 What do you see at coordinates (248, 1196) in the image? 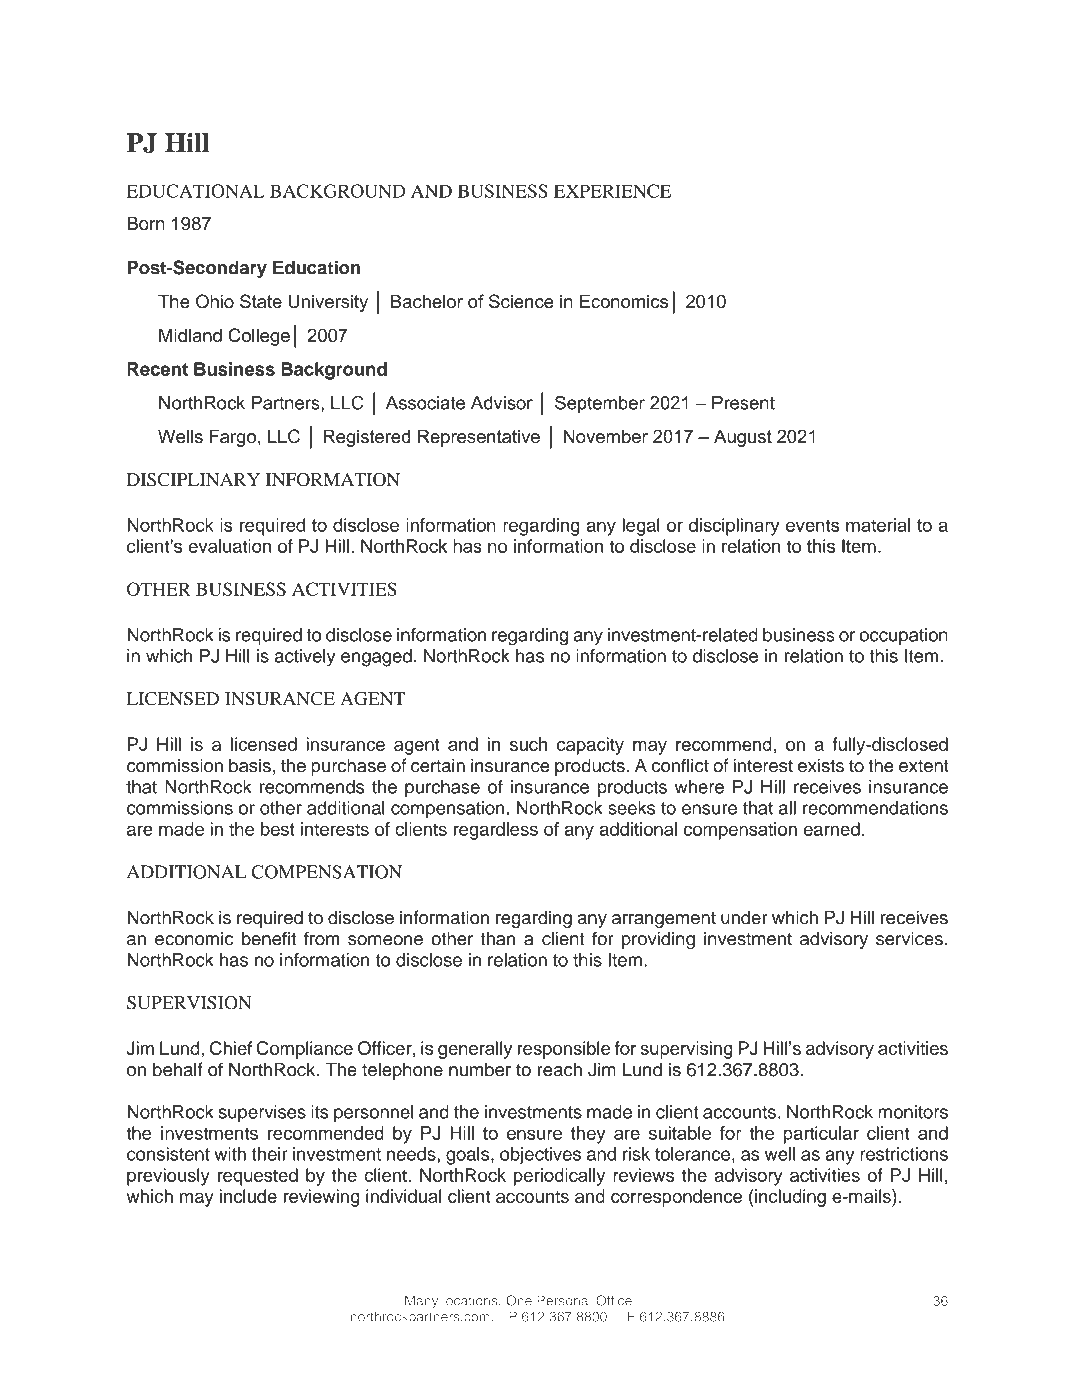
I see `include` at bounding box center [248, 1196].
